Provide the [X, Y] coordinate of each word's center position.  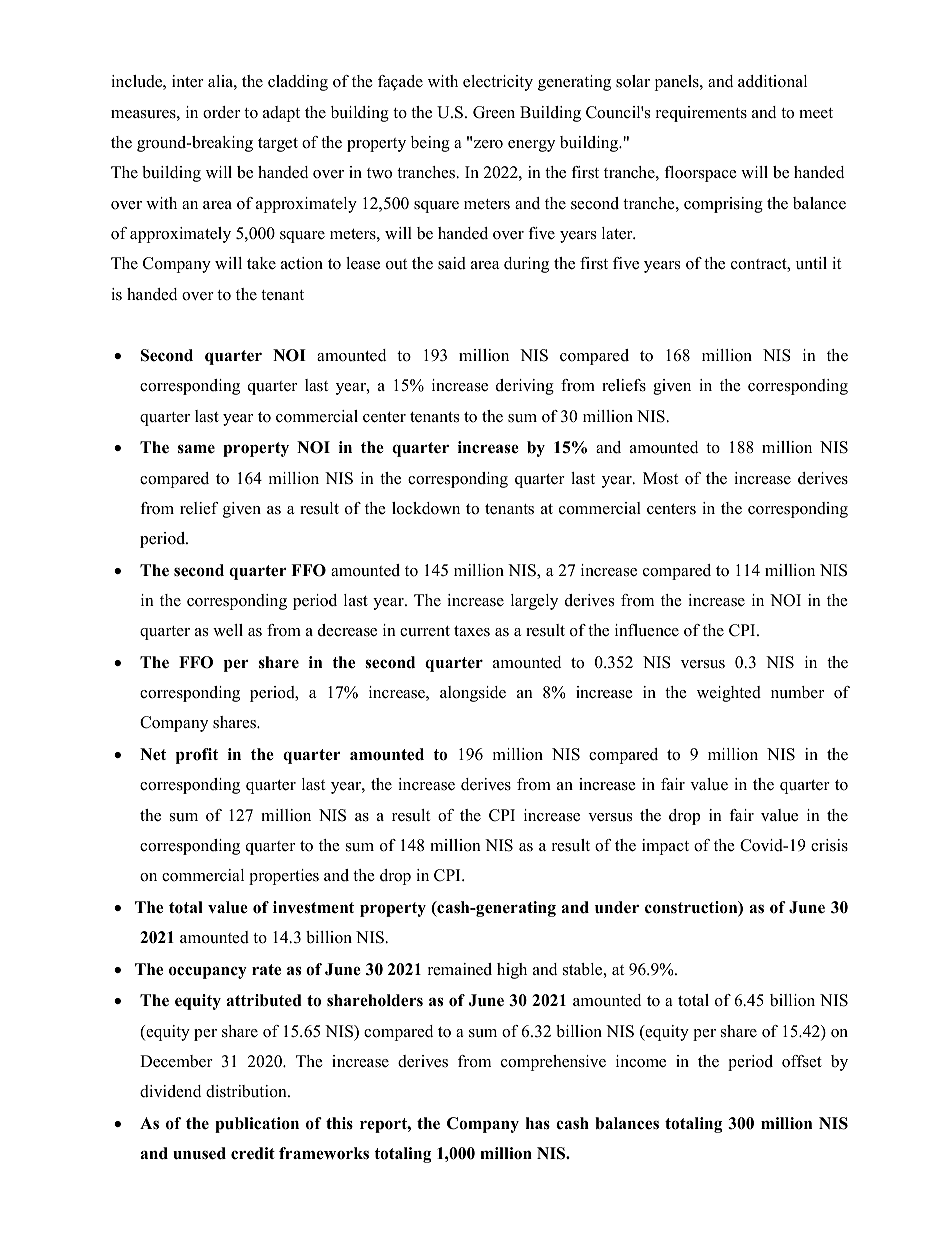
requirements [701, 114]
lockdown [426, 508]
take [261, 263]
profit [197, 756]
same [196, 449]
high [512, 971]
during [526, 265]
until [811, 263]
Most [660, 478]
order [221, 112]
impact [665, 847]
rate [266, 970]
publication [257, 1125]
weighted [729, 694]
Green [494, 112]
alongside [473, 694]
